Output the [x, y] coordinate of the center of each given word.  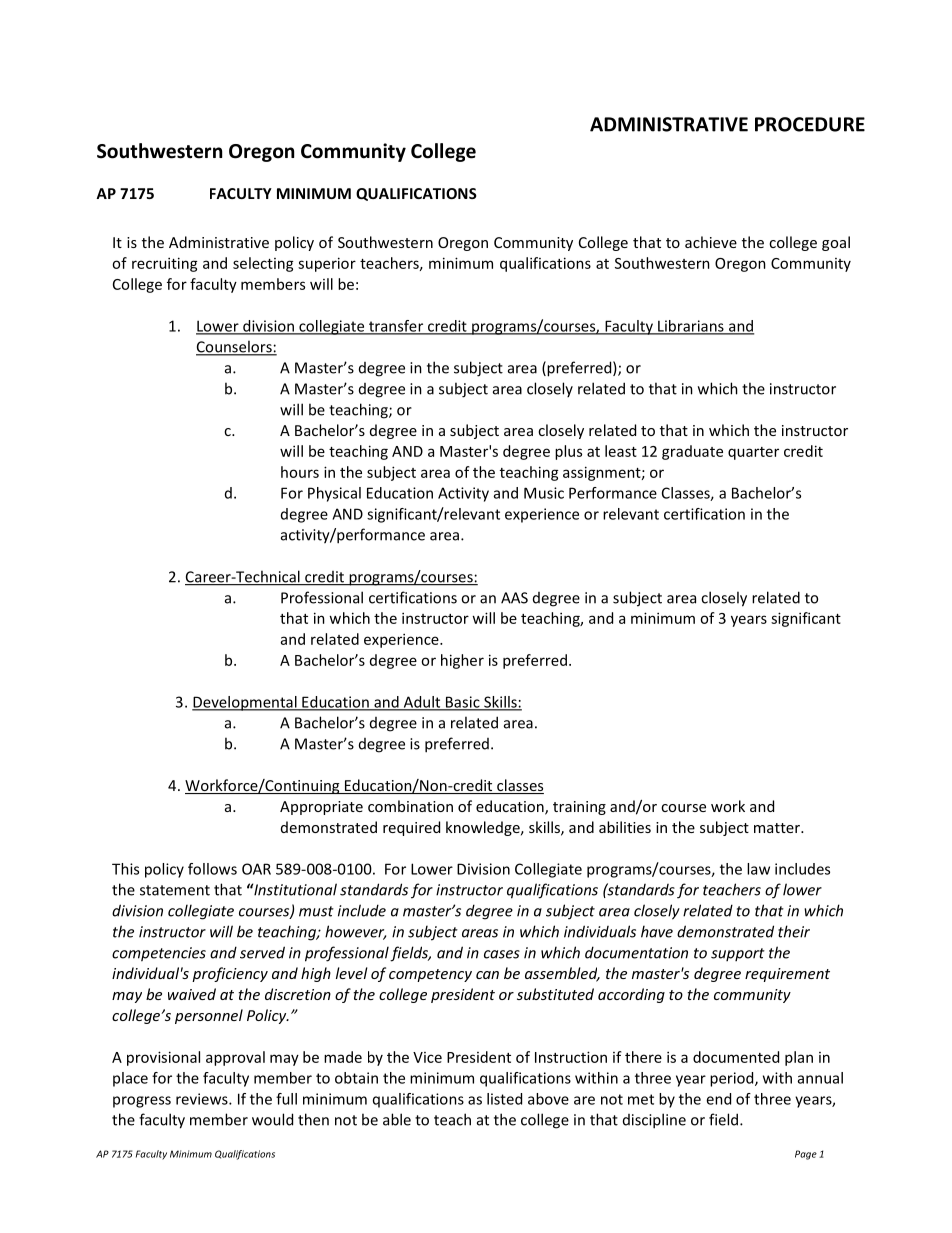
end [718, 1099]
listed [504, 1099]
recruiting [165, 264]
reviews [203, 1099]
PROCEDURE [810, 124]
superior [327, 264]
